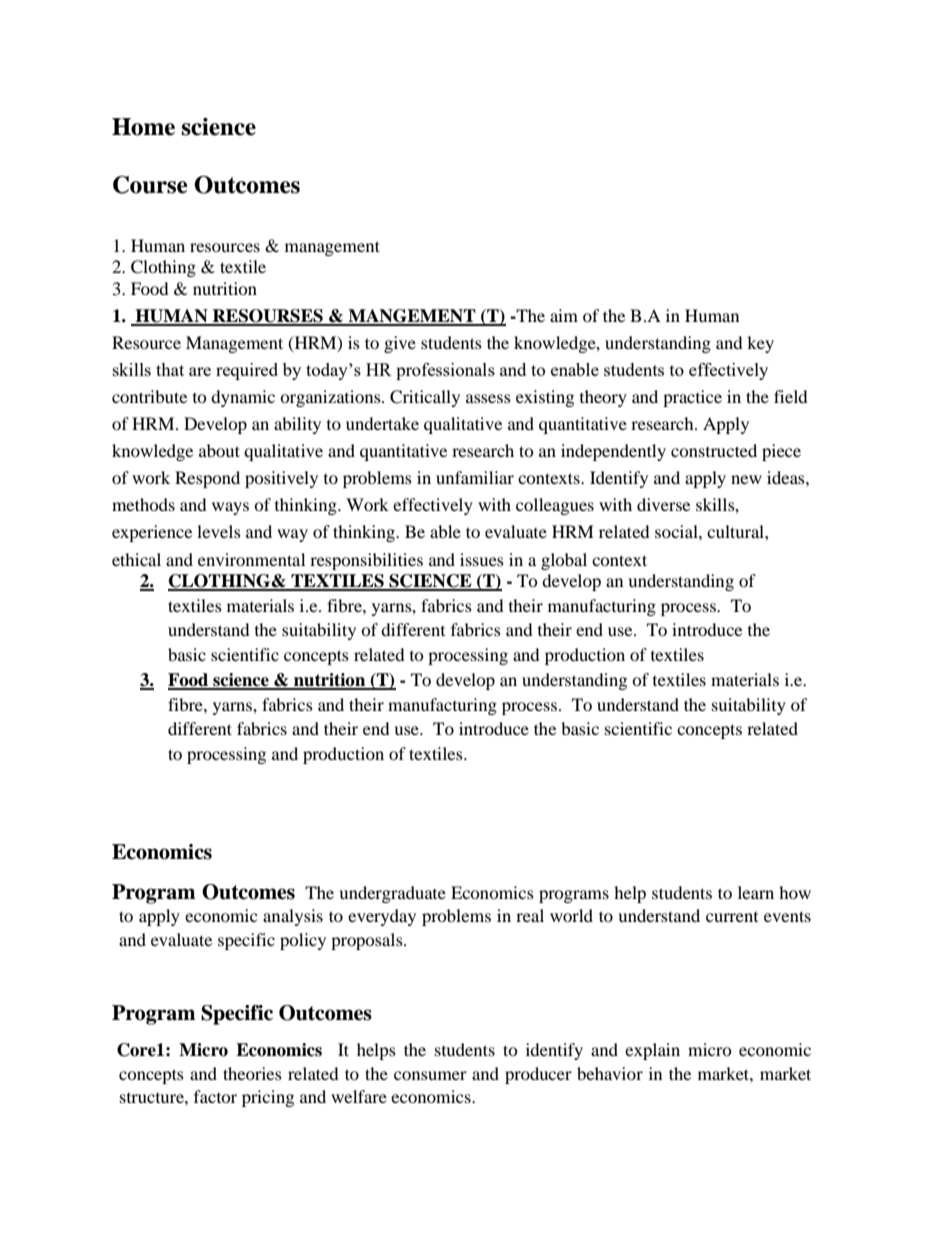 The width and height of the page is (952, 1233). I want to click on learn, so click(756, 892).
